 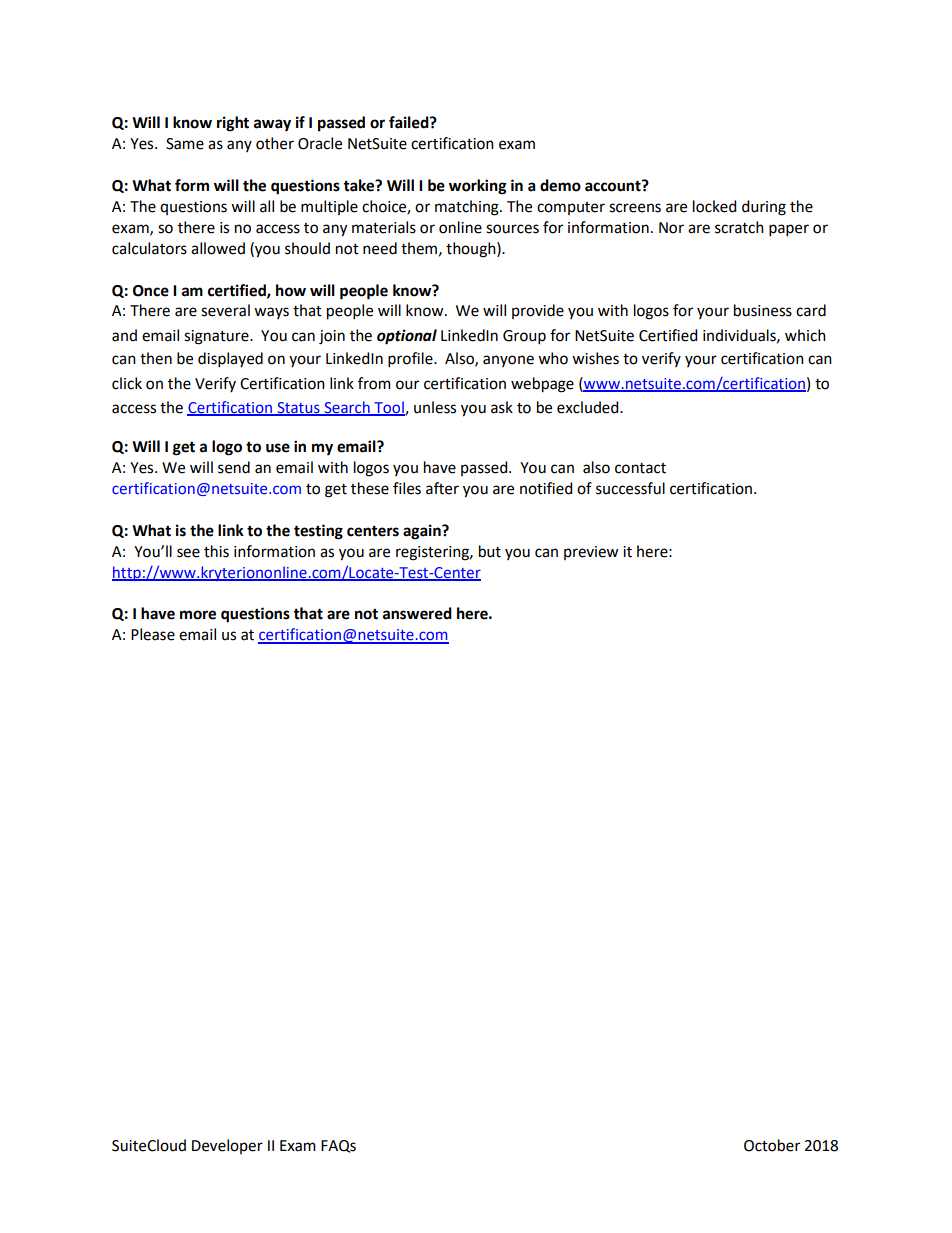 What do you see at coordinates (508, 361) in the screenshot?
I see `anyone` at bounding box center [508, 361].
